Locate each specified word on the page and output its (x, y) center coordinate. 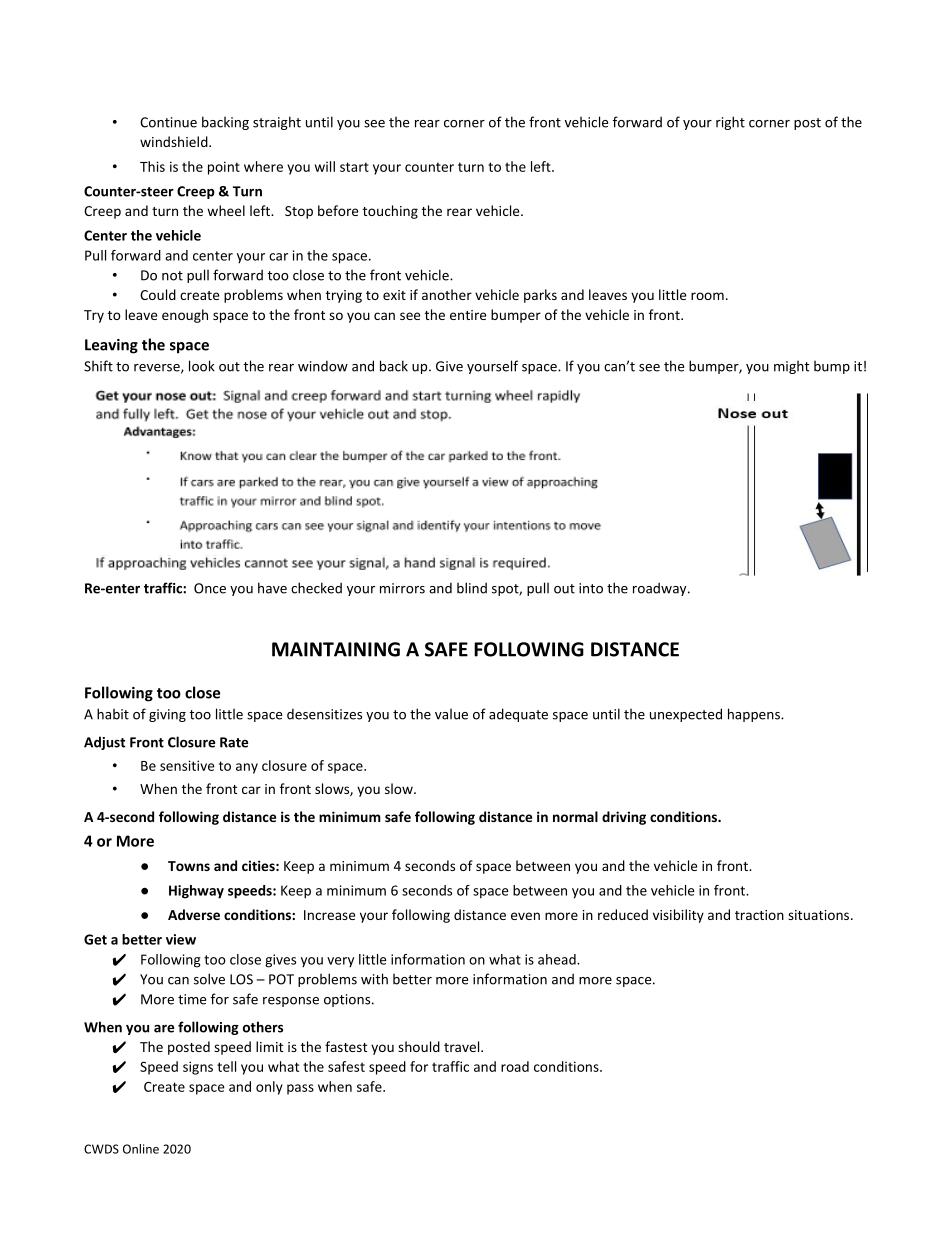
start (354, 167)
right (730, 123)
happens (755, 715)
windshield (175, 141)
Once (210, 588)
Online (141, 1149)
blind (472, 588)
